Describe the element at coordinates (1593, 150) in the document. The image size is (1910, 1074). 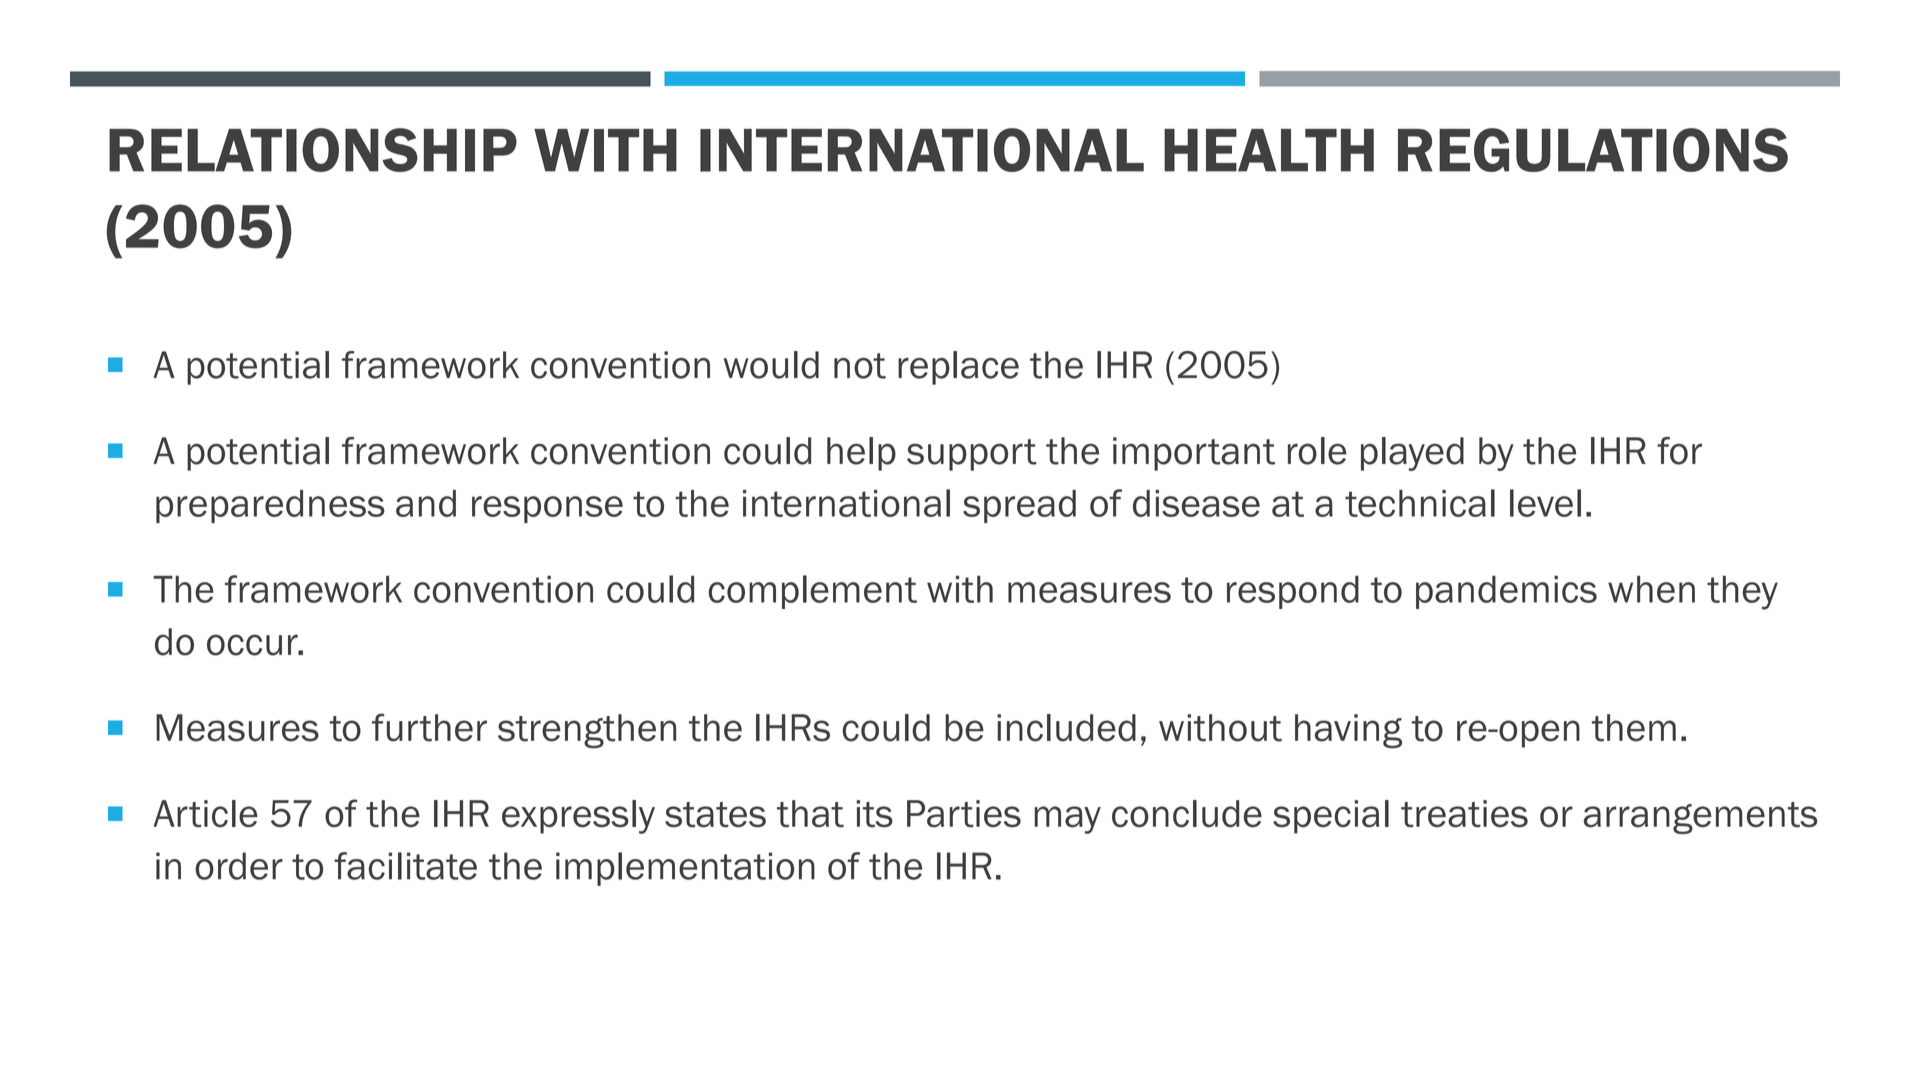
I see `REGULATIONS` at that location.
